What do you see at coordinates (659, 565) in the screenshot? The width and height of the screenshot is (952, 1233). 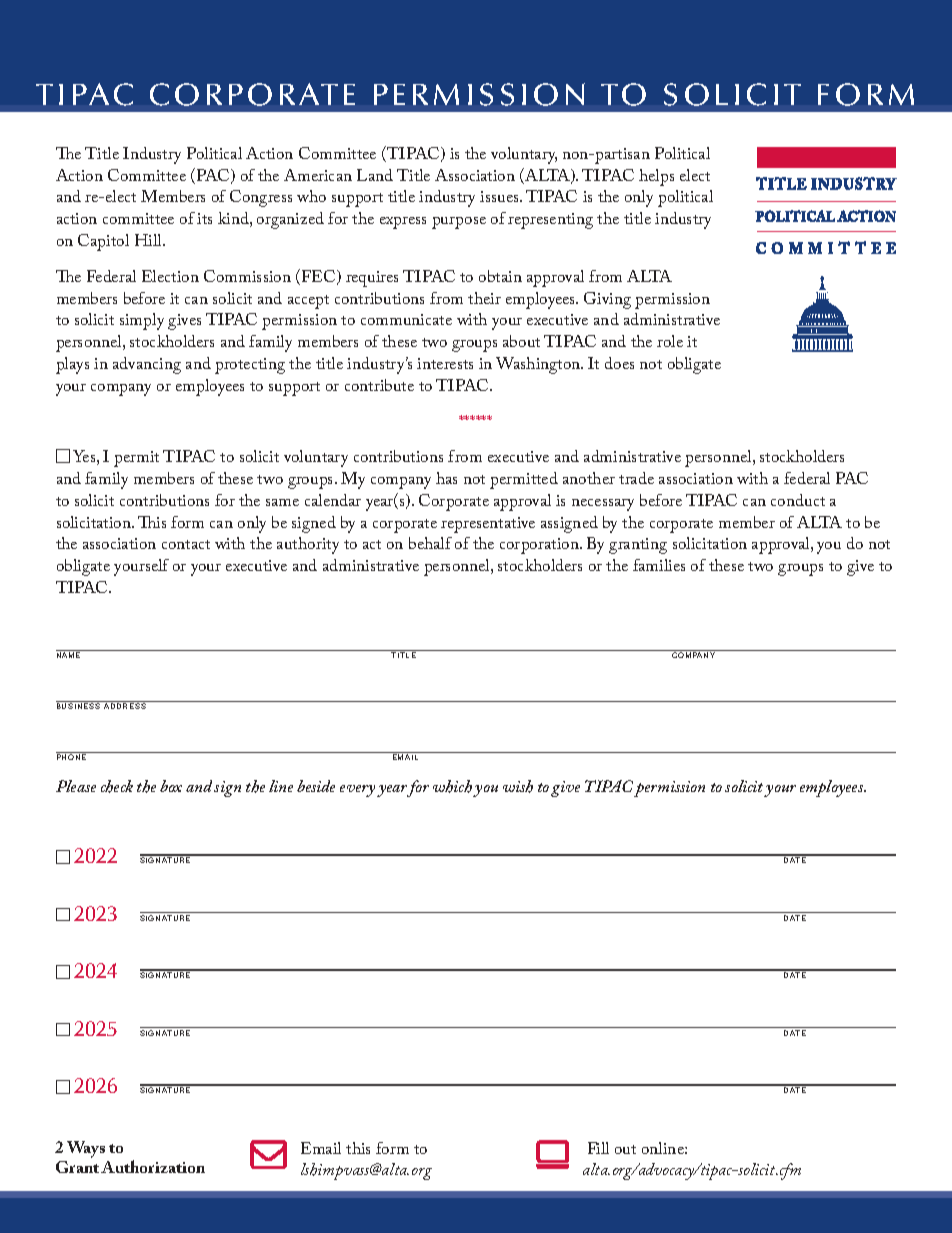 I see `families` at bounding box center [659, 565].
